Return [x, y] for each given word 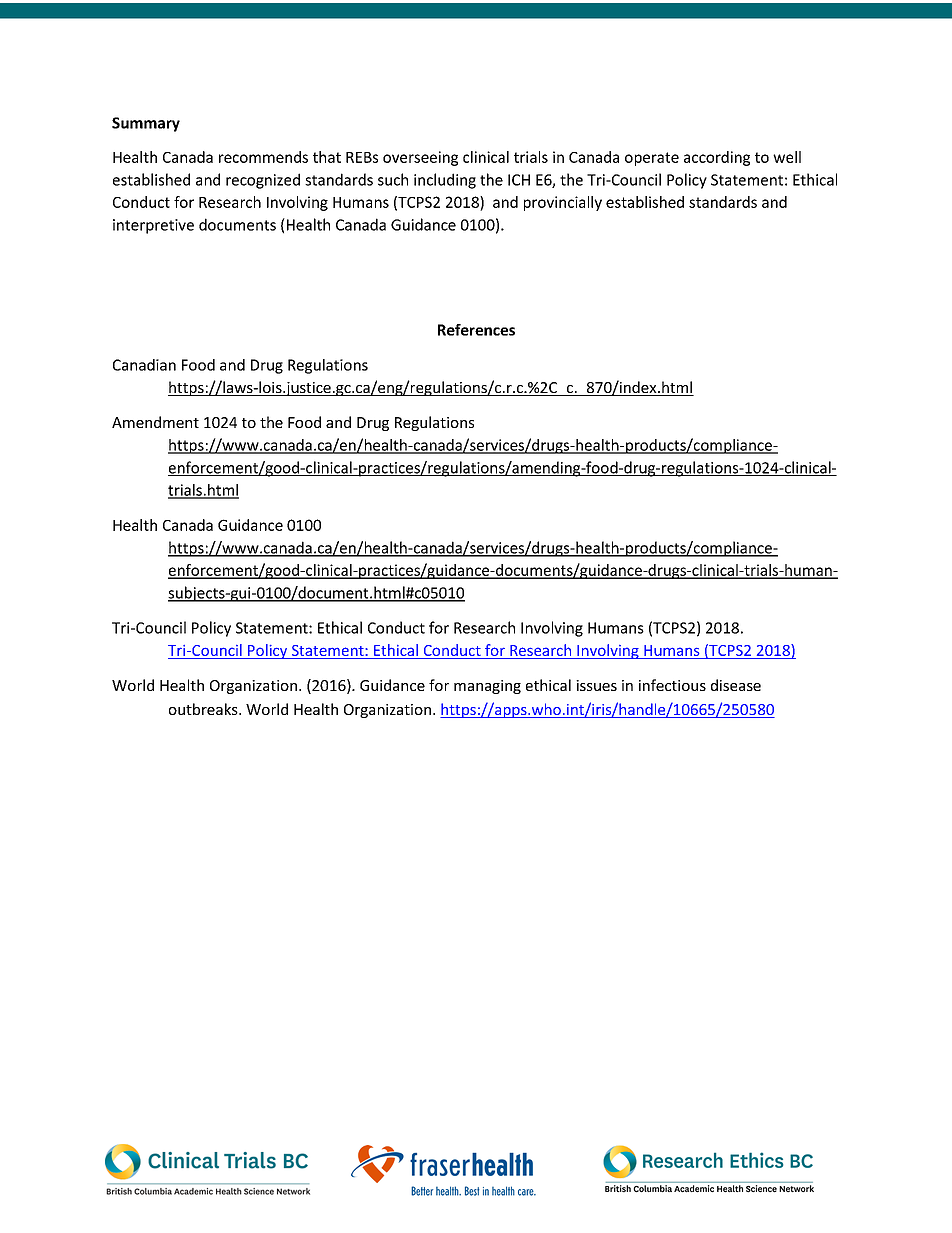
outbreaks [204, 709]
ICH [519, 180]
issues [596, 685]
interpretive [153, 226]
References [476, 330]
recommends [263, 157]
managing [487, 687]
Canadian [144, 365]
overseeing [420, 158]
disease [736, 685]
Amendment [155, 422]
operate [652, 159]
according [717, 158]
